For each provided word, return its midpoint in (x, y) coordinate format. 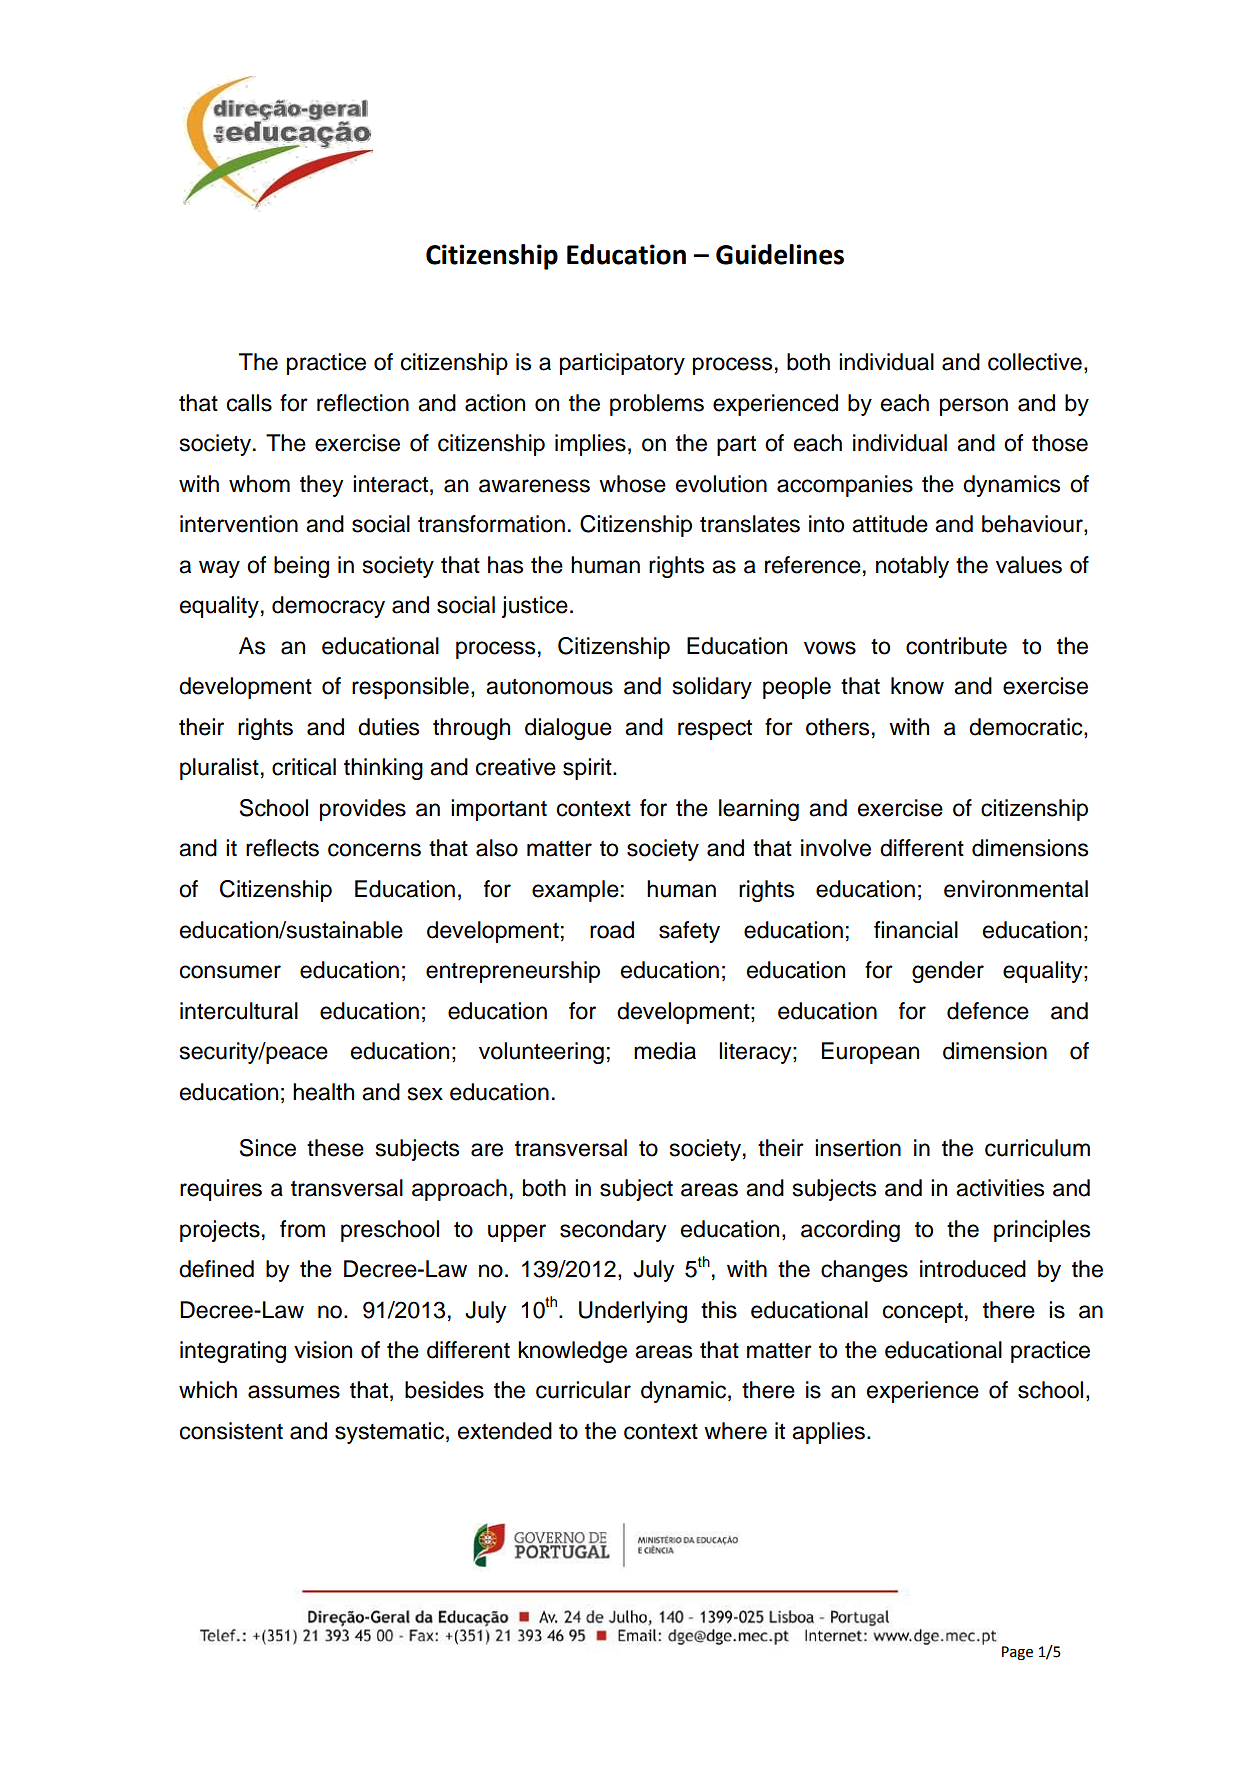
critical (304, 767)
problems (657, 405)
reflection (363, 403)
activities (1000, 1188)
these (335, 1148)
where (735, 1431)
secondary (613, 1231)
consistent (231, 1431)
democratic (1027, 728)
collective (1035, 362)
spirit (588, 769)
